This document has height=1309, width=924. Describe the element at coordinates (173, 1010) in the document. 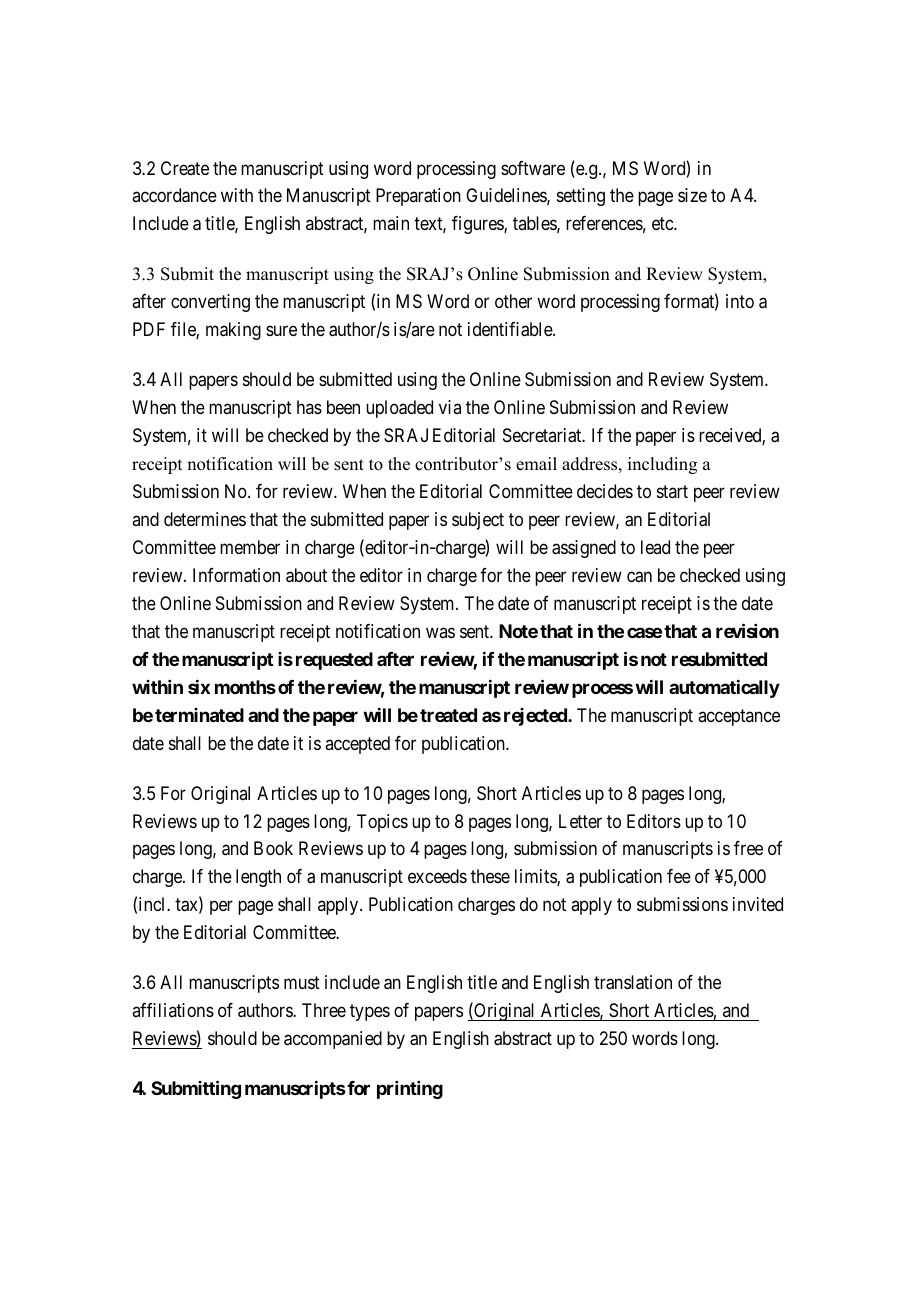

I see `affiliations` at that location.
